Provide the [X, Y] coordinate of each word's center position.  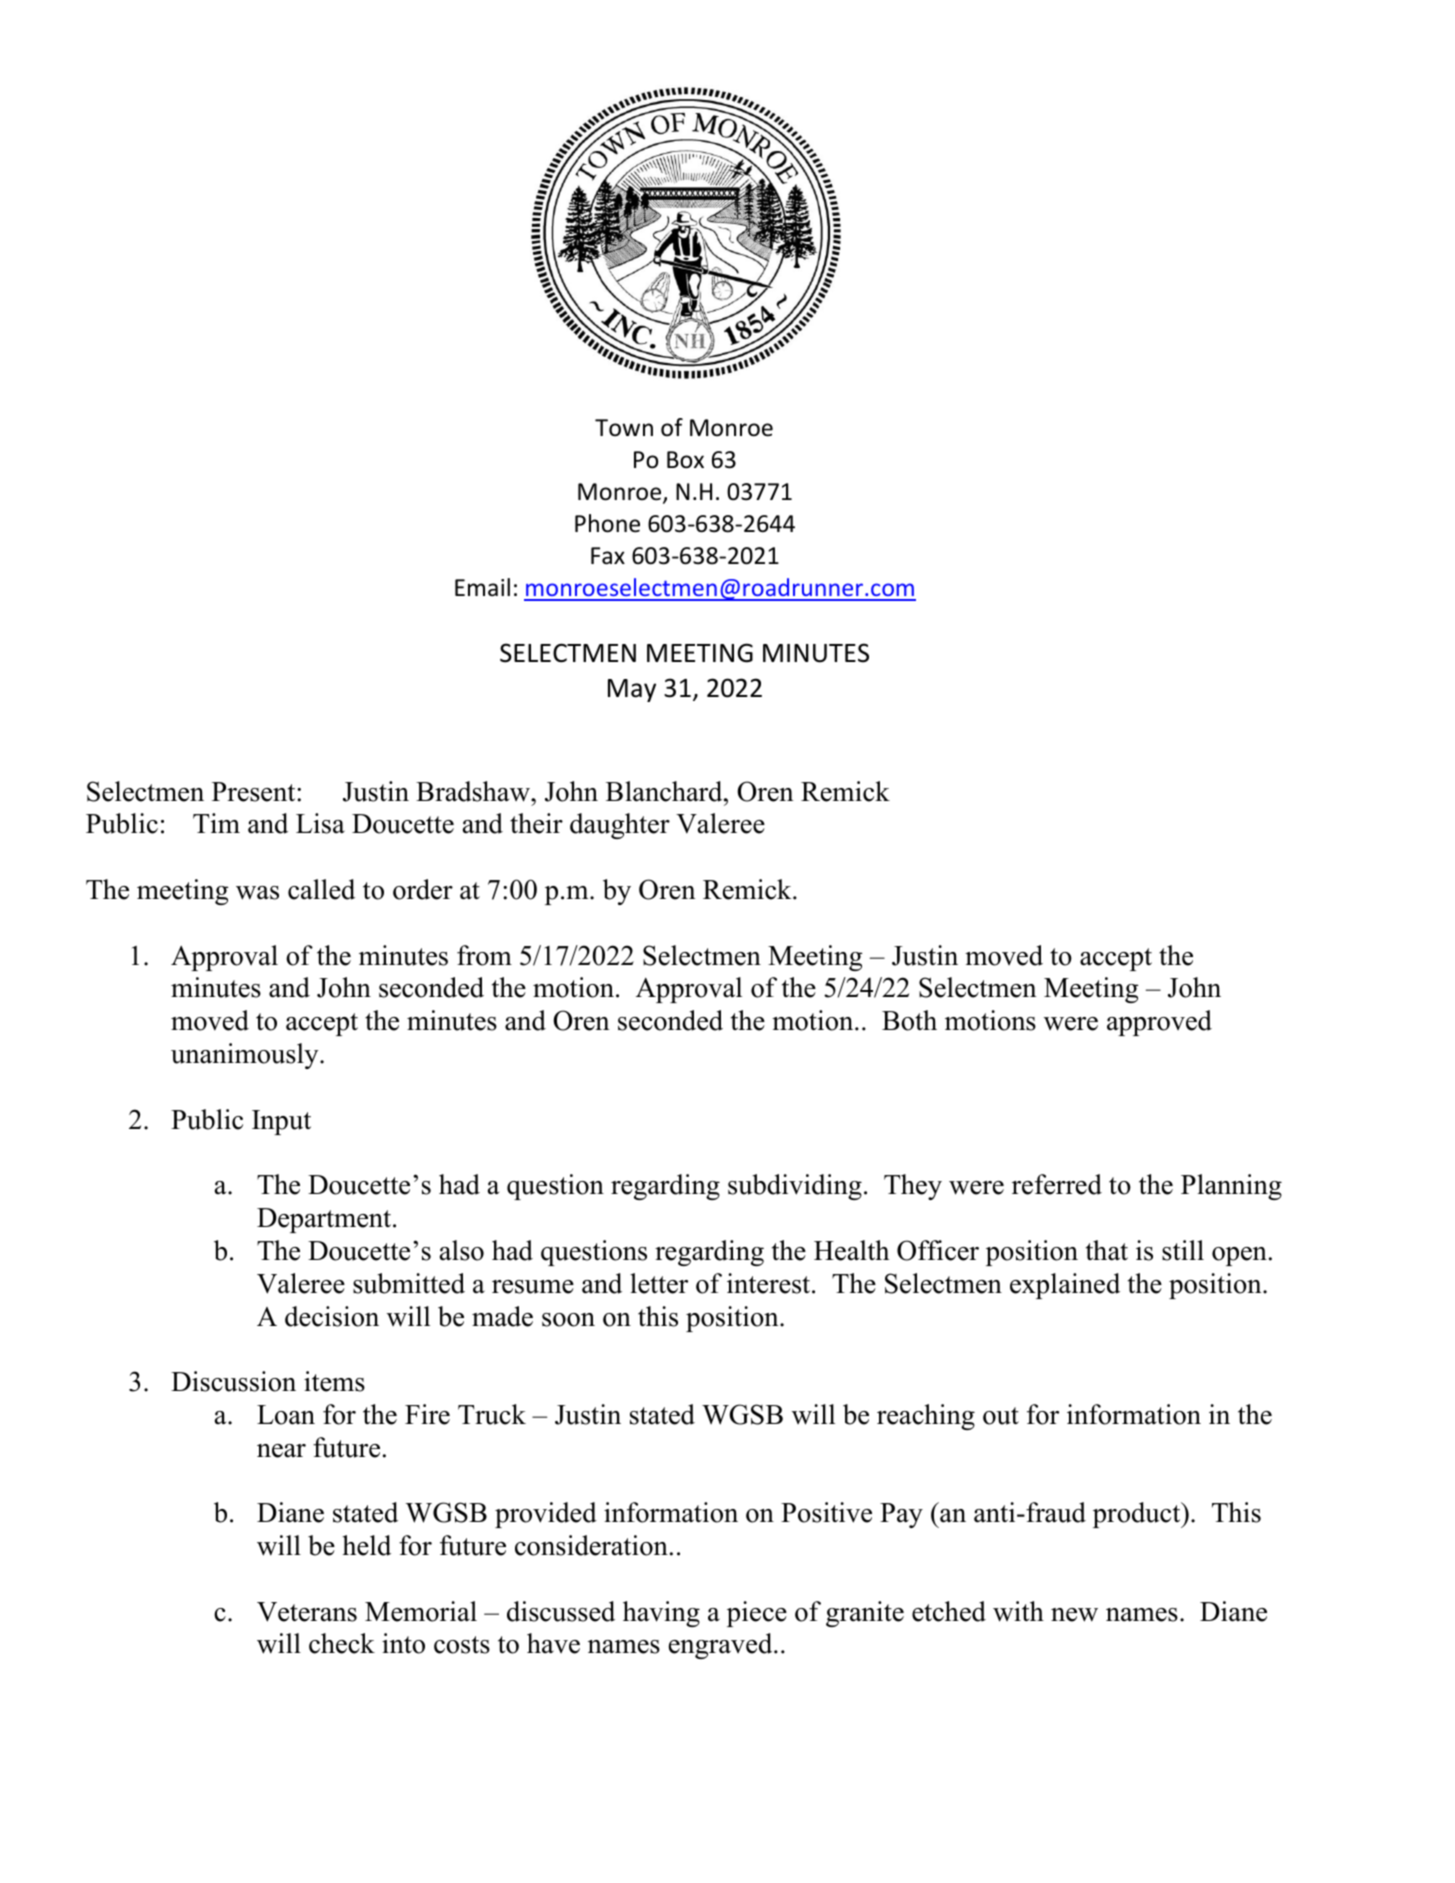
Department [325, 1220]
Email [482, 587]
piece [757, 1614]
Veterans [307, 1612]
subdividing [795, 1187]
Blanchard [665, 791]
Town [624, 428]
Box [685, 460]
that [1107, 1250]
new [1074, 1615]
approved [1159, 1023]
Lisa [320, 823]
